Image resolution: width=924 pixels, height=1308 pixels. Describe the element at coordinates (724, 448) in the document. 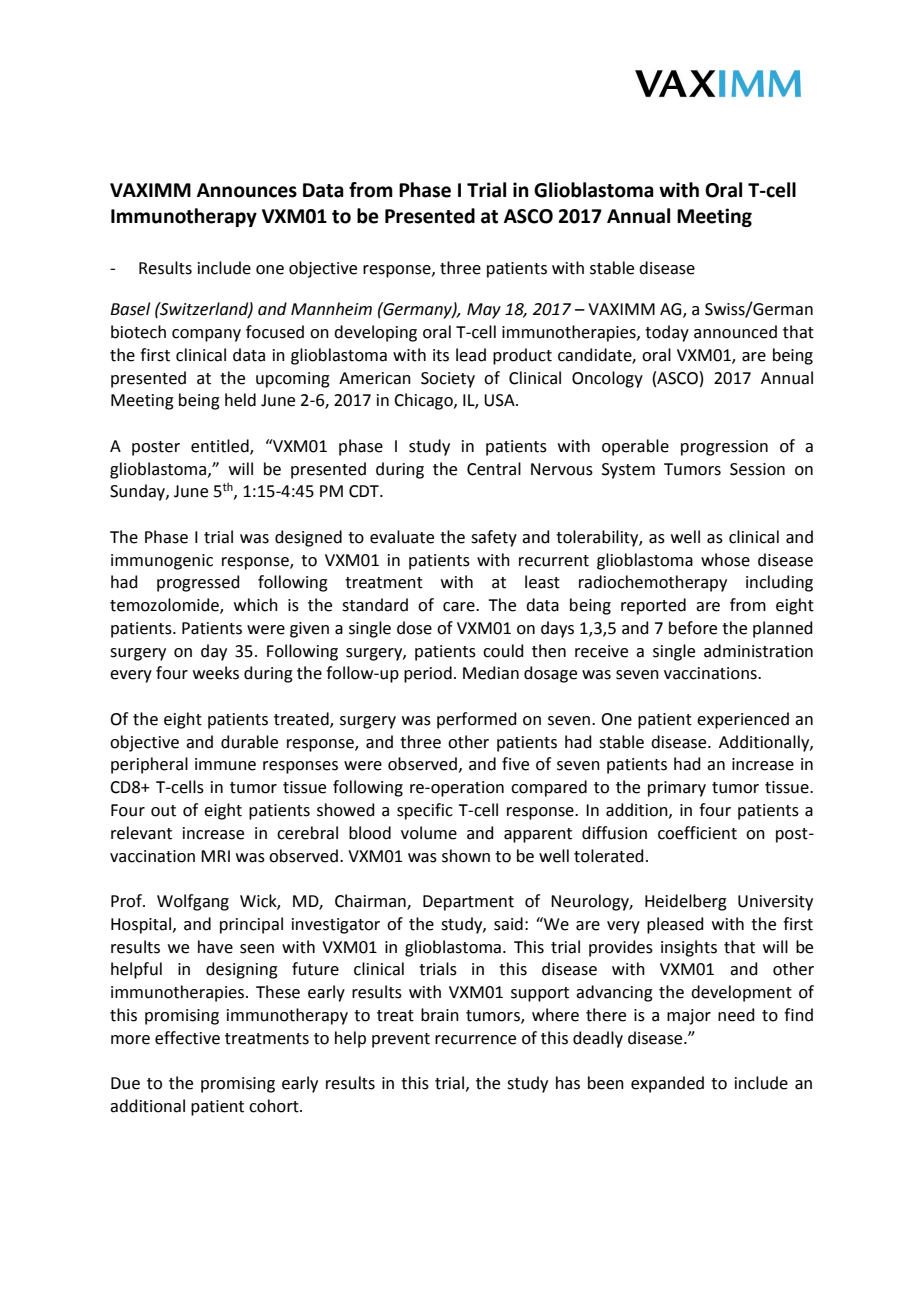

I see `progression` at that location.
